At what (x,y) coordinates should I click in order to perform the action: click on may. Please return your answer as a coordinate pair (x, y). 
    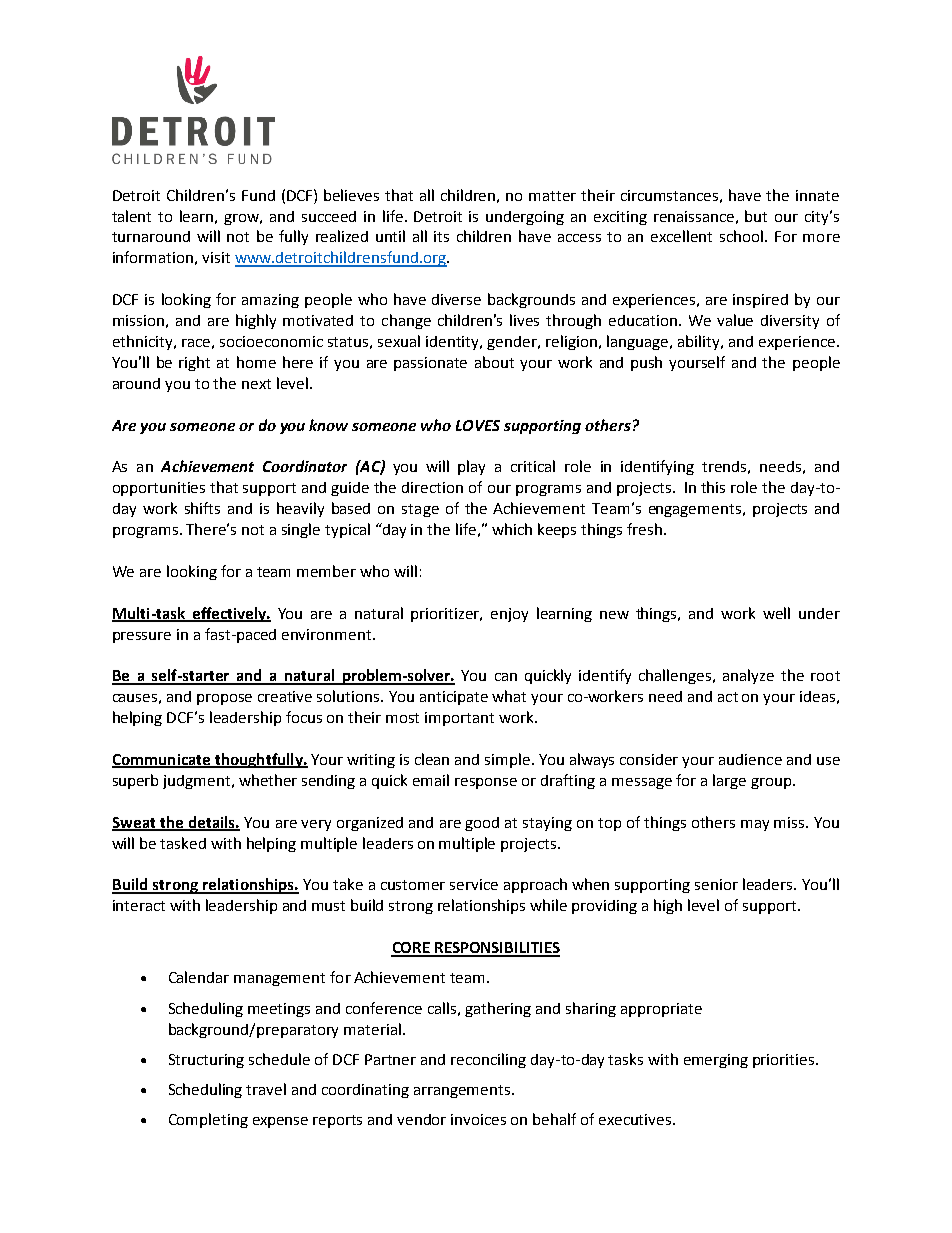
    Looking at the image, I should click on (755, 825).
